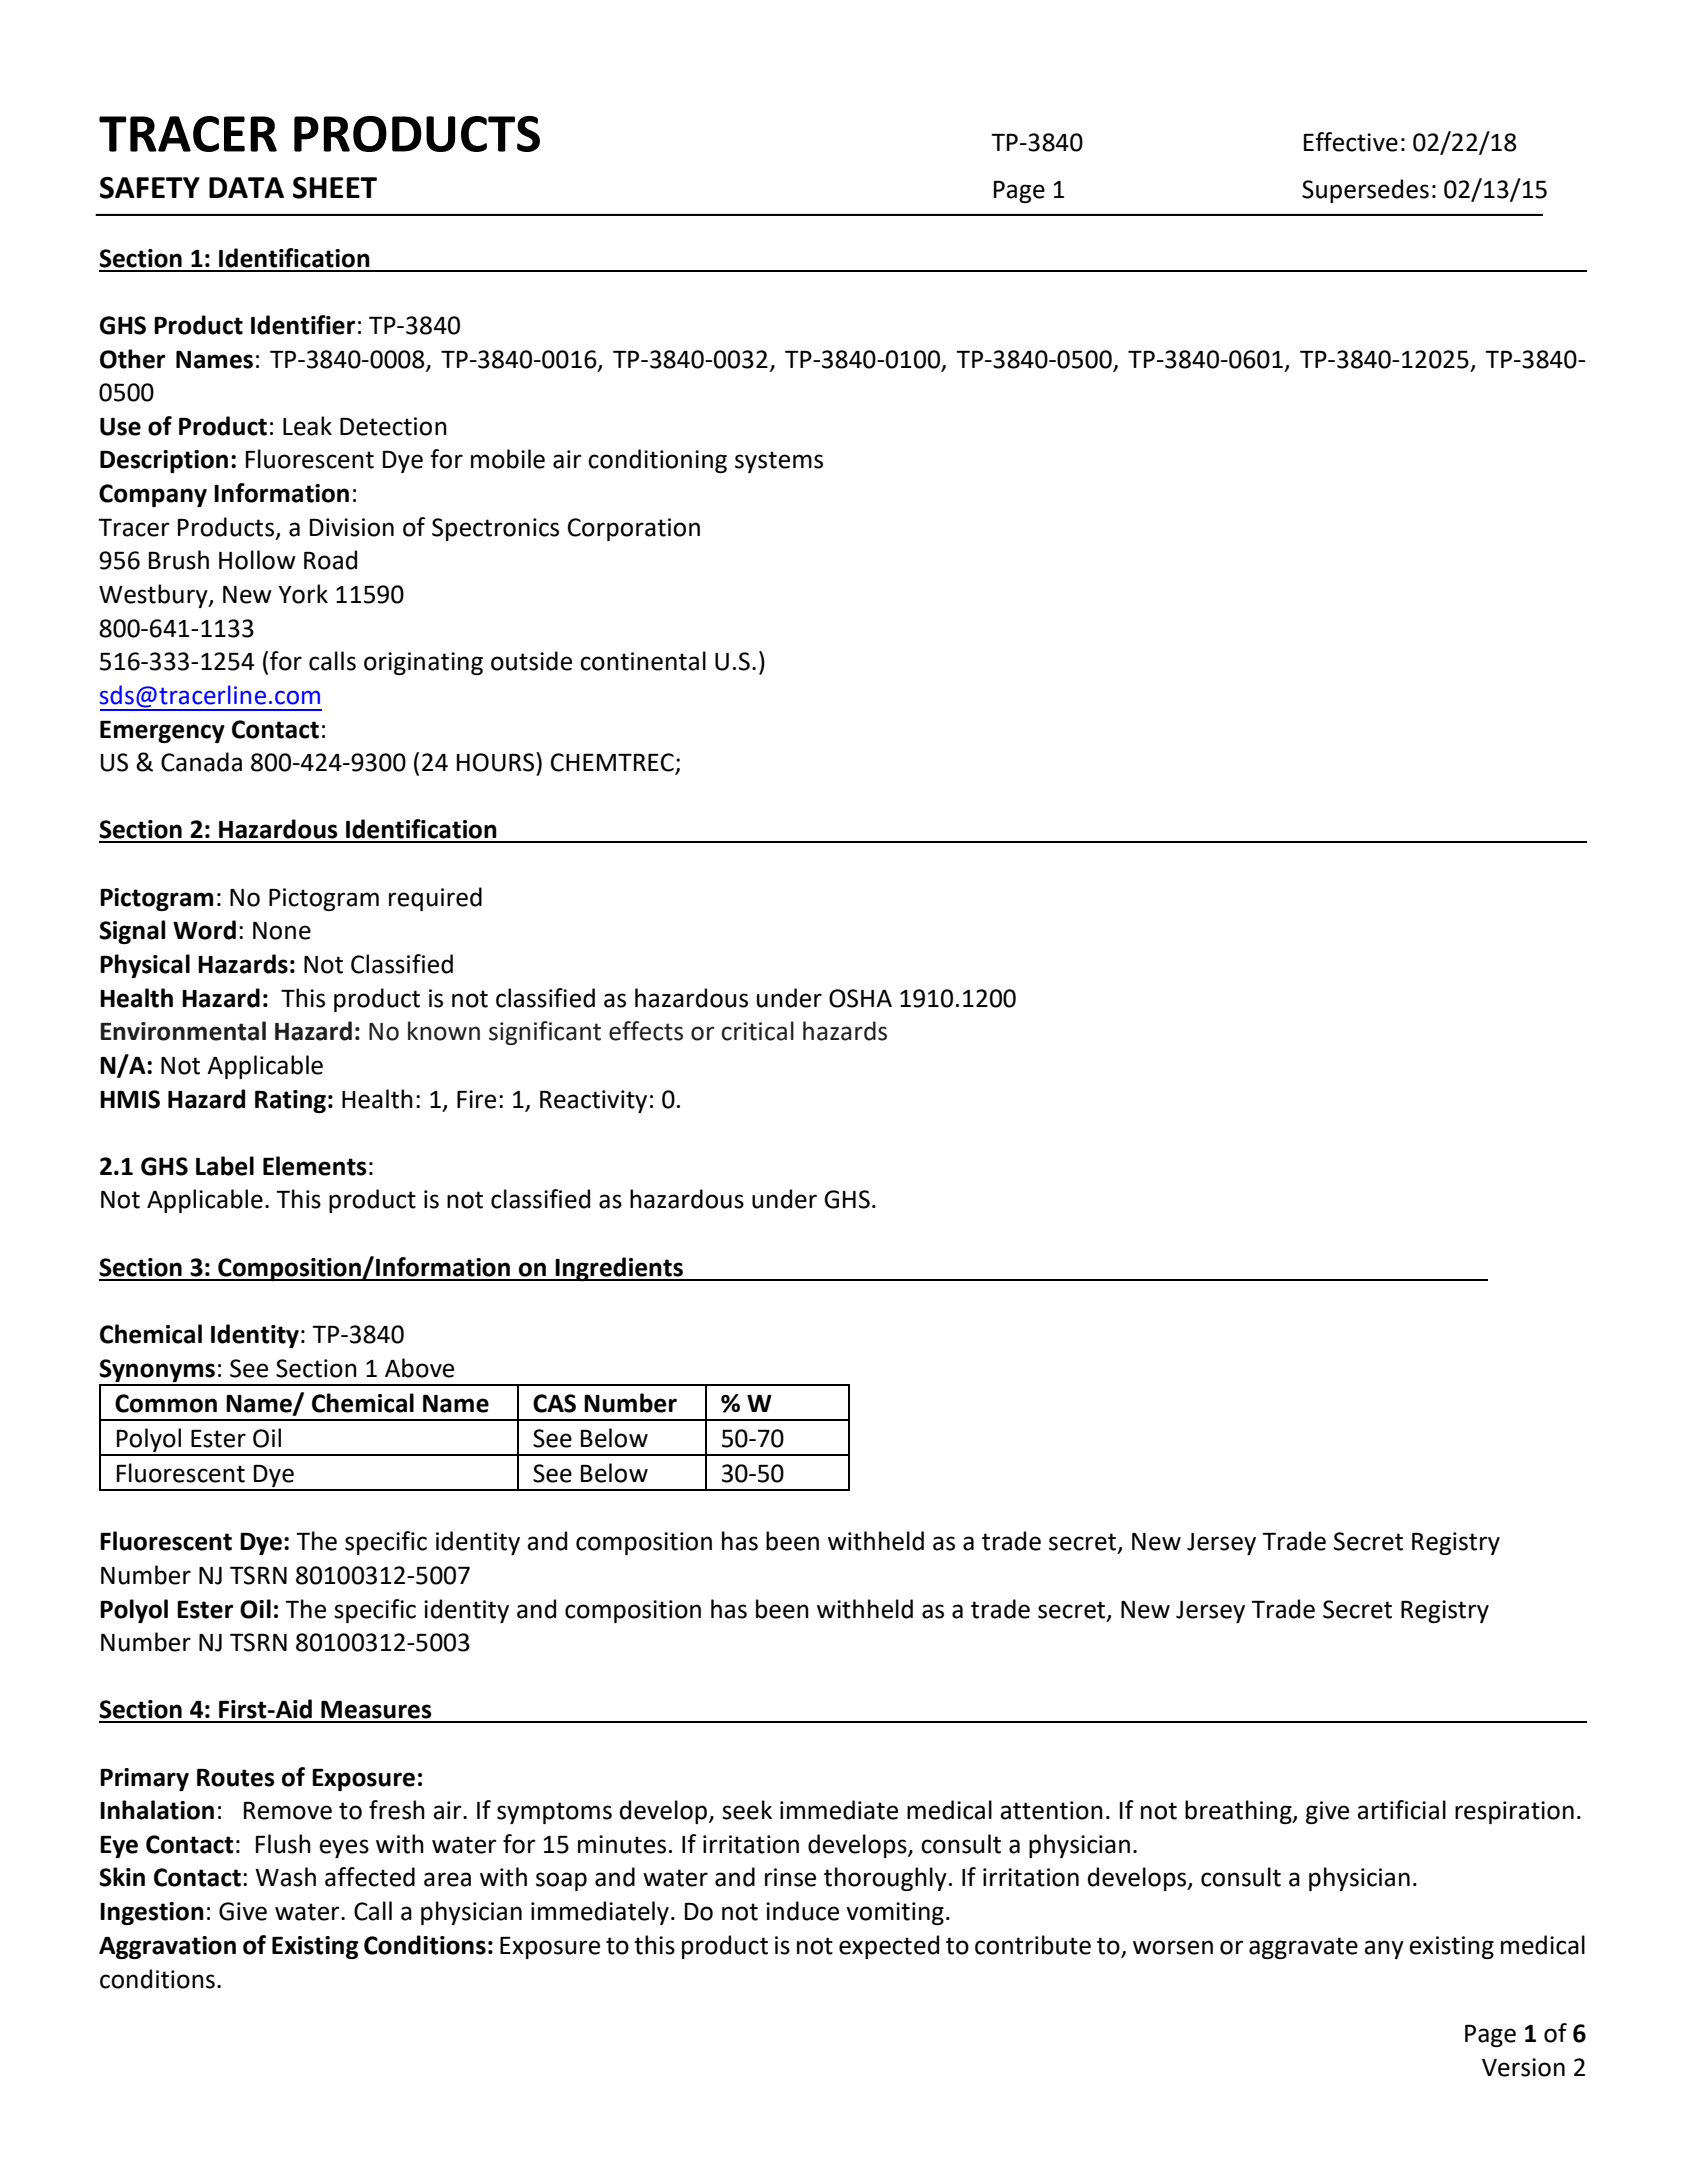  What do you see at coordinates (201, 762) in the screenshot?
I see `Canada` at bounding box center [201, 762].
